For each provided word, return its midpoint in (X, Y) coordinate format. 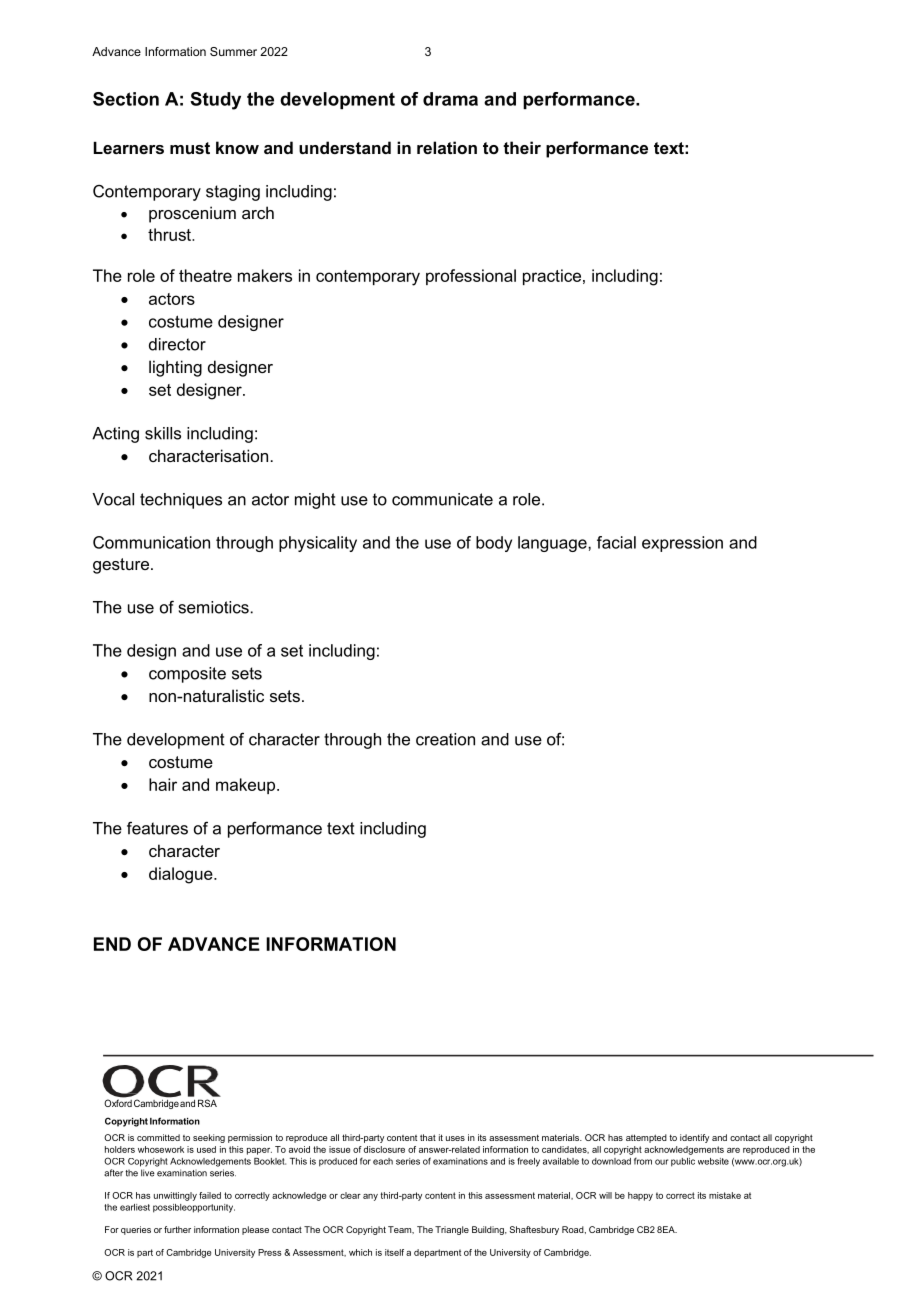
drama (450, 99)
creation (445, 739)
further (177, 1229)
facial (616, 542)
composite (187, 675)
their (522, 147)
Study (215, 101)
